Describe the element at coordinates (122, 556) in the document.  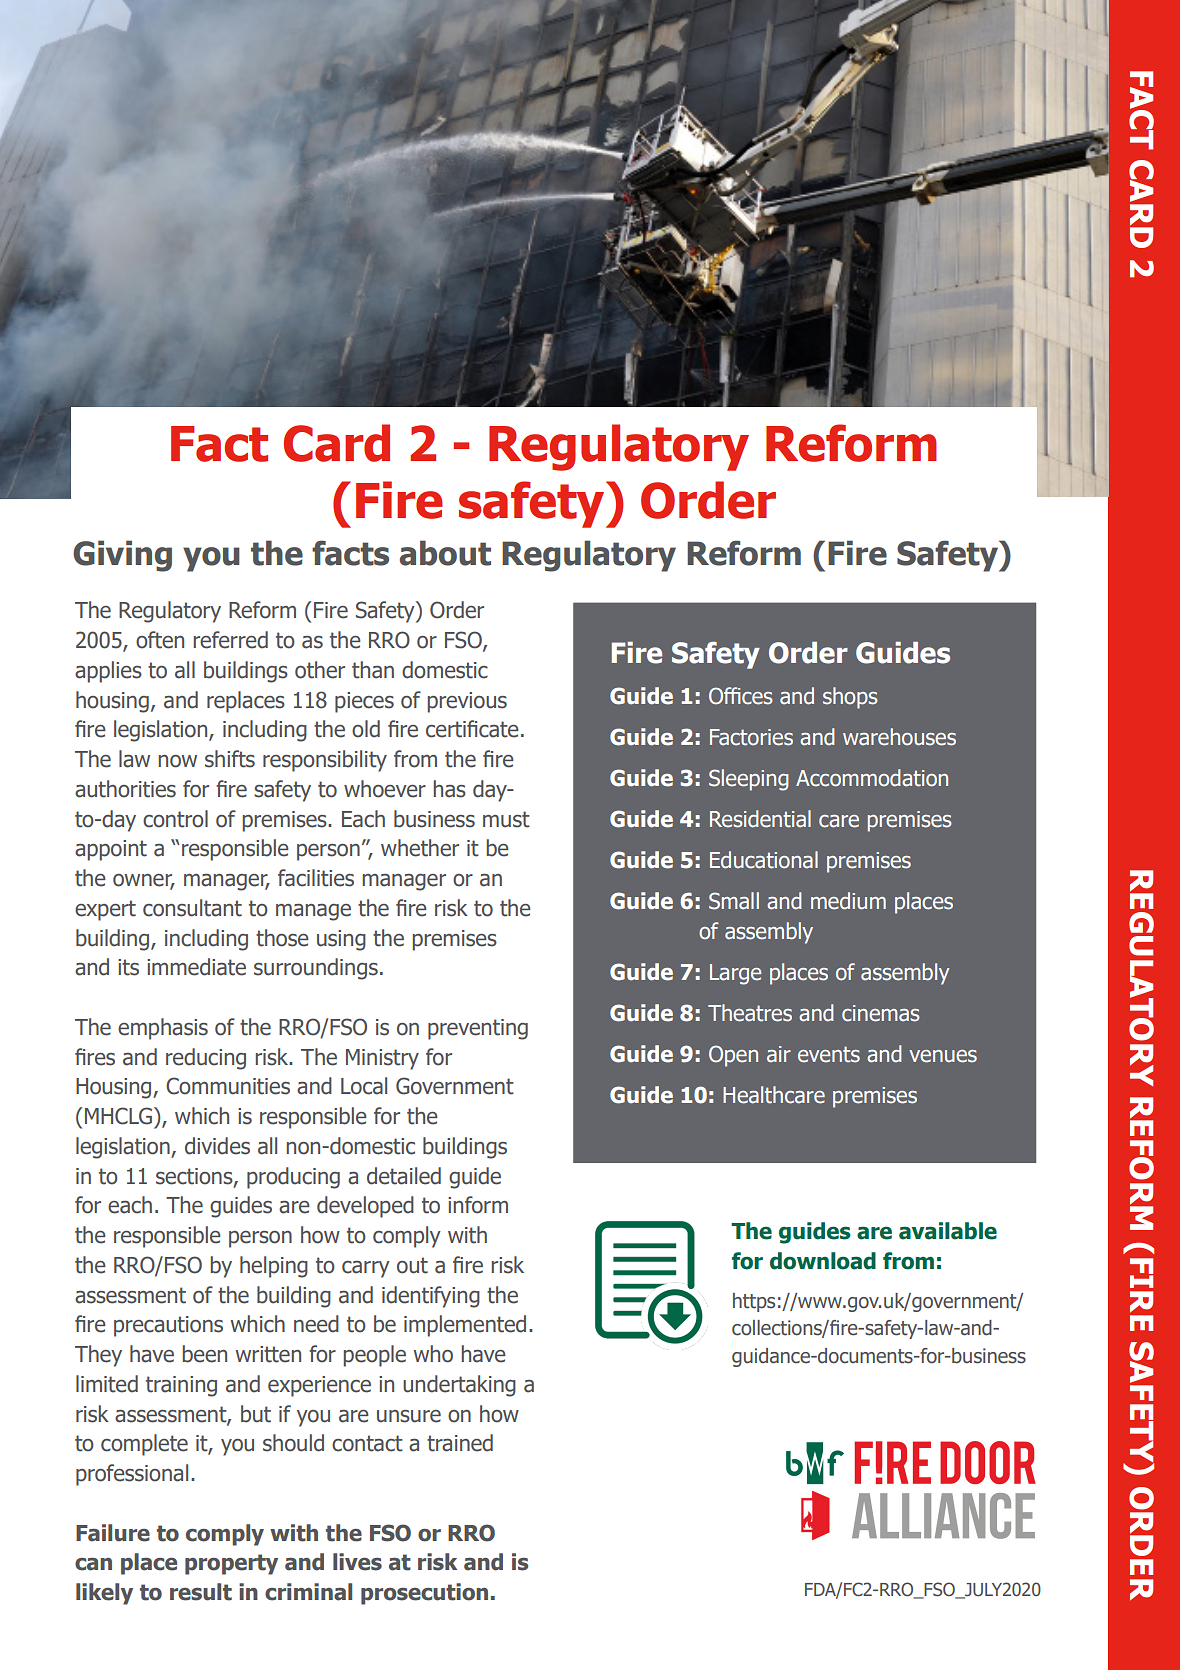
I see `Giving` at that location.
